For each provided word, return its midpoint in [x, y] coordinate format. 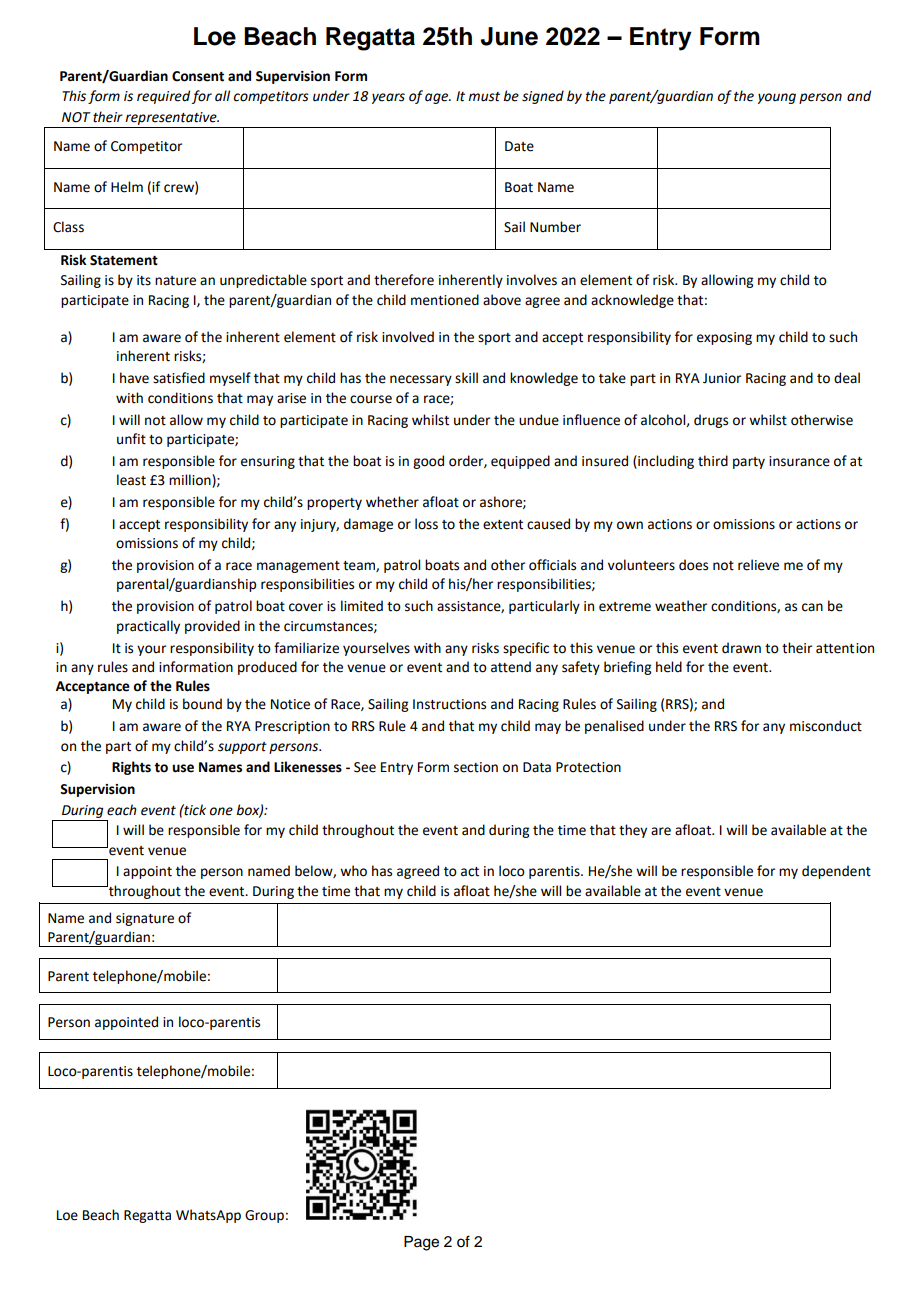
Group [264, 1216]
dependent [836, 872]
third [713, 461]
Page [421, 1243]
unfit [131, 439]
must [484, 97]
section [476, 767]
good [428, 462]
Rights [131, 768]
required [163, 97]
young [777, 98]
